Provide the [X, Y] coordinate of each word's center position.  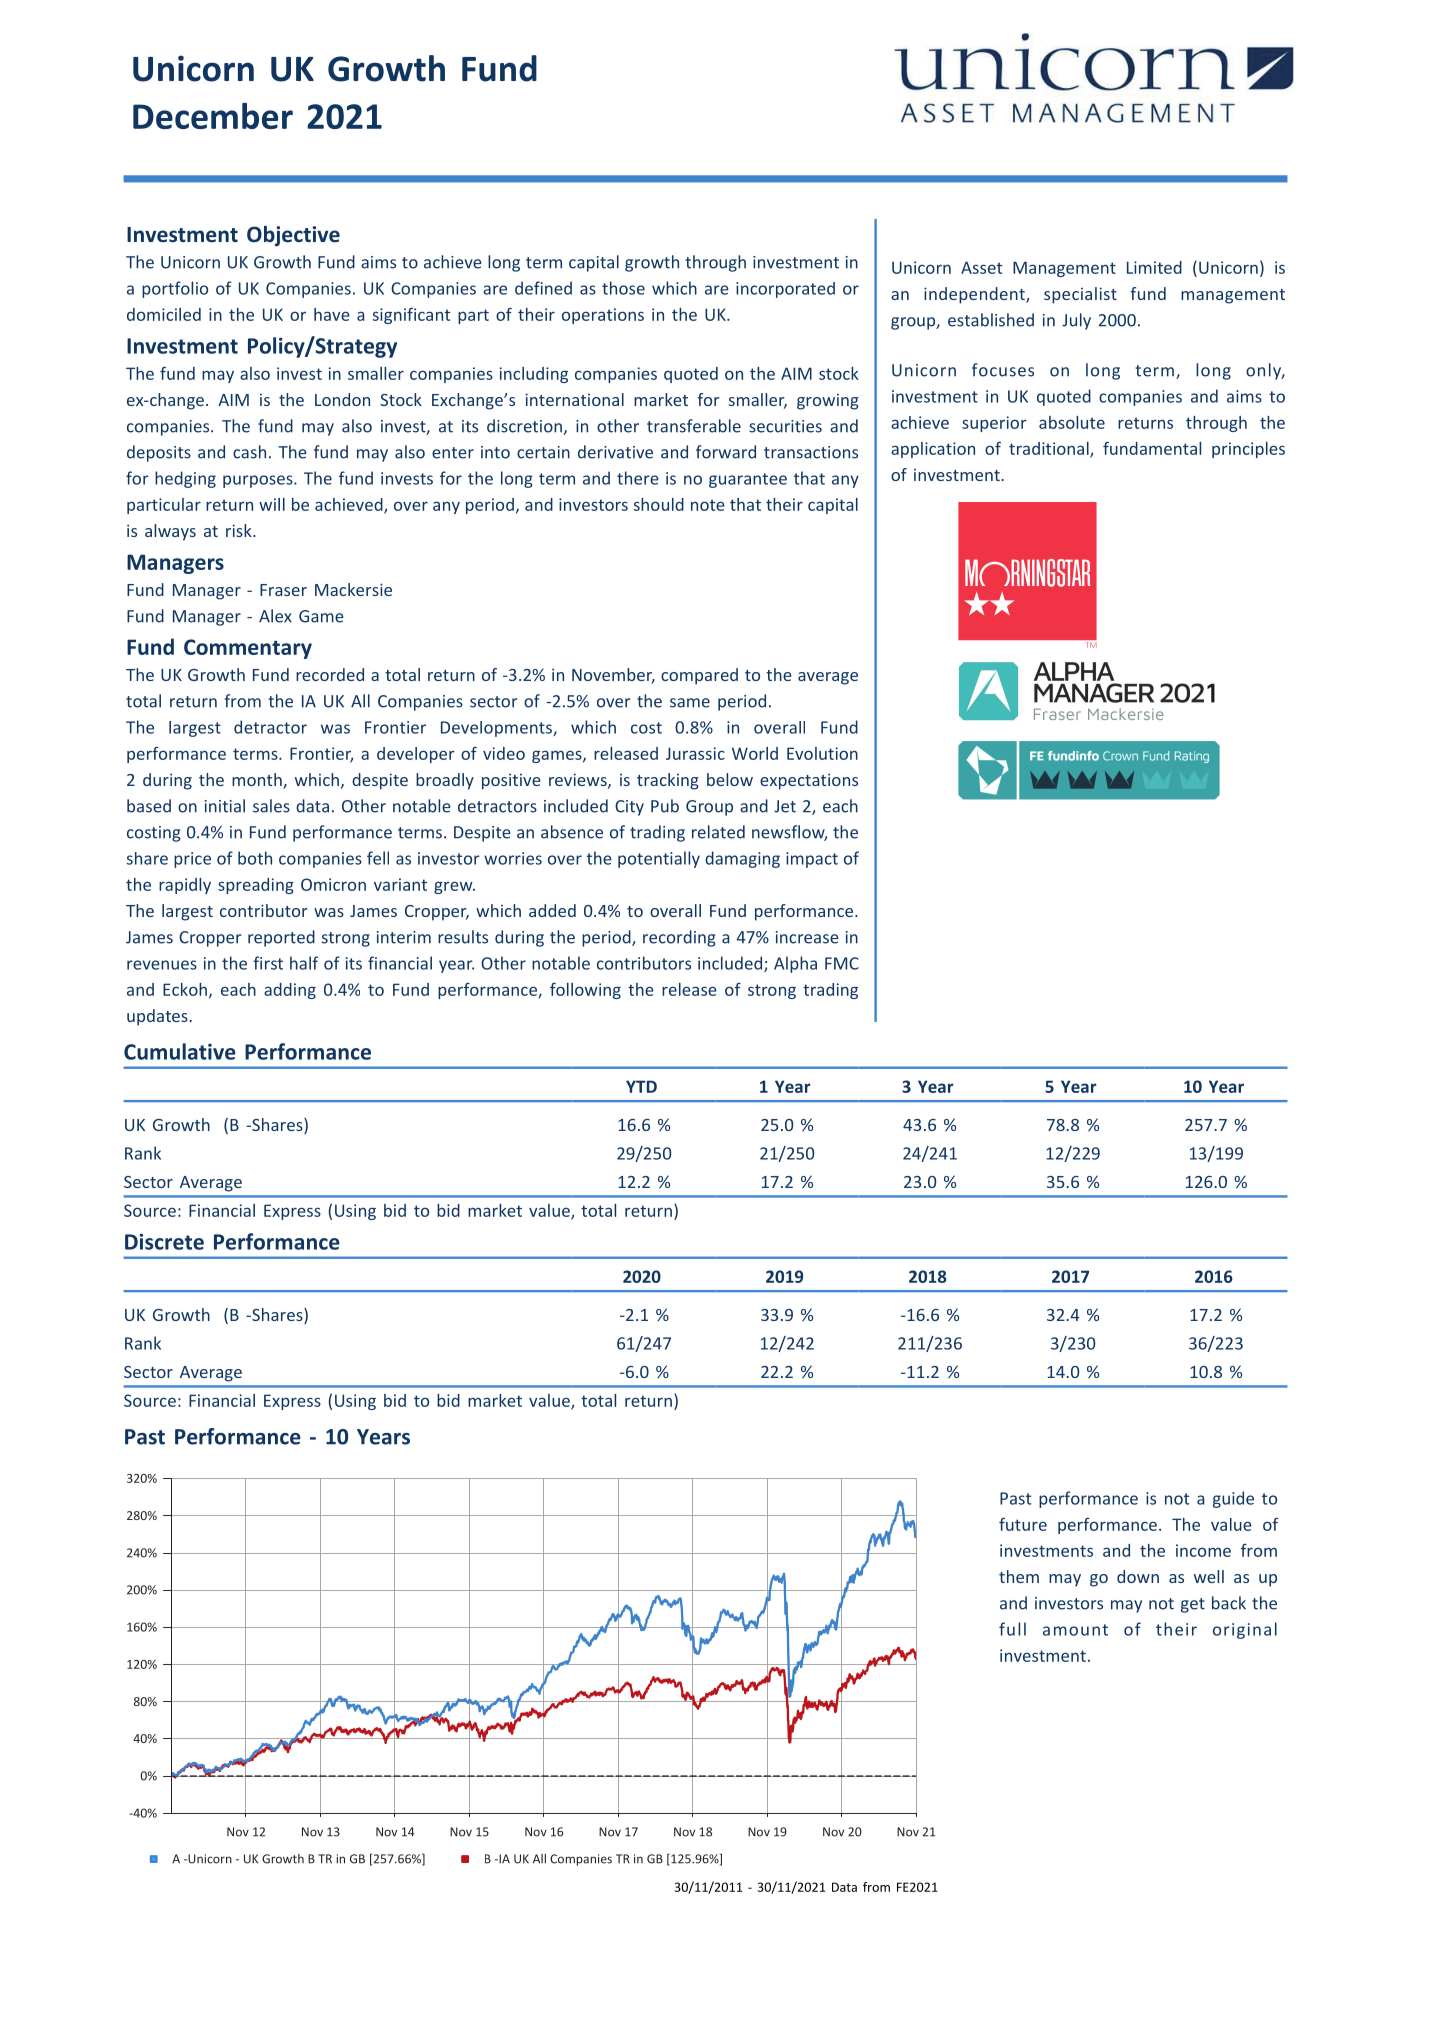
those [623, 288]
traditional [1050, 449]
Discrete [164, 1241]
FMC [842, 963]
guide [1233, 1499]
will [272, 504]
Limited [1154, 267]
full [1012, 1629]
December [213, 116]
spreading [256, 886]
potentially [659, 859]
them [1019, 1576]
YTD [641, 1086]
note [708, 505]
